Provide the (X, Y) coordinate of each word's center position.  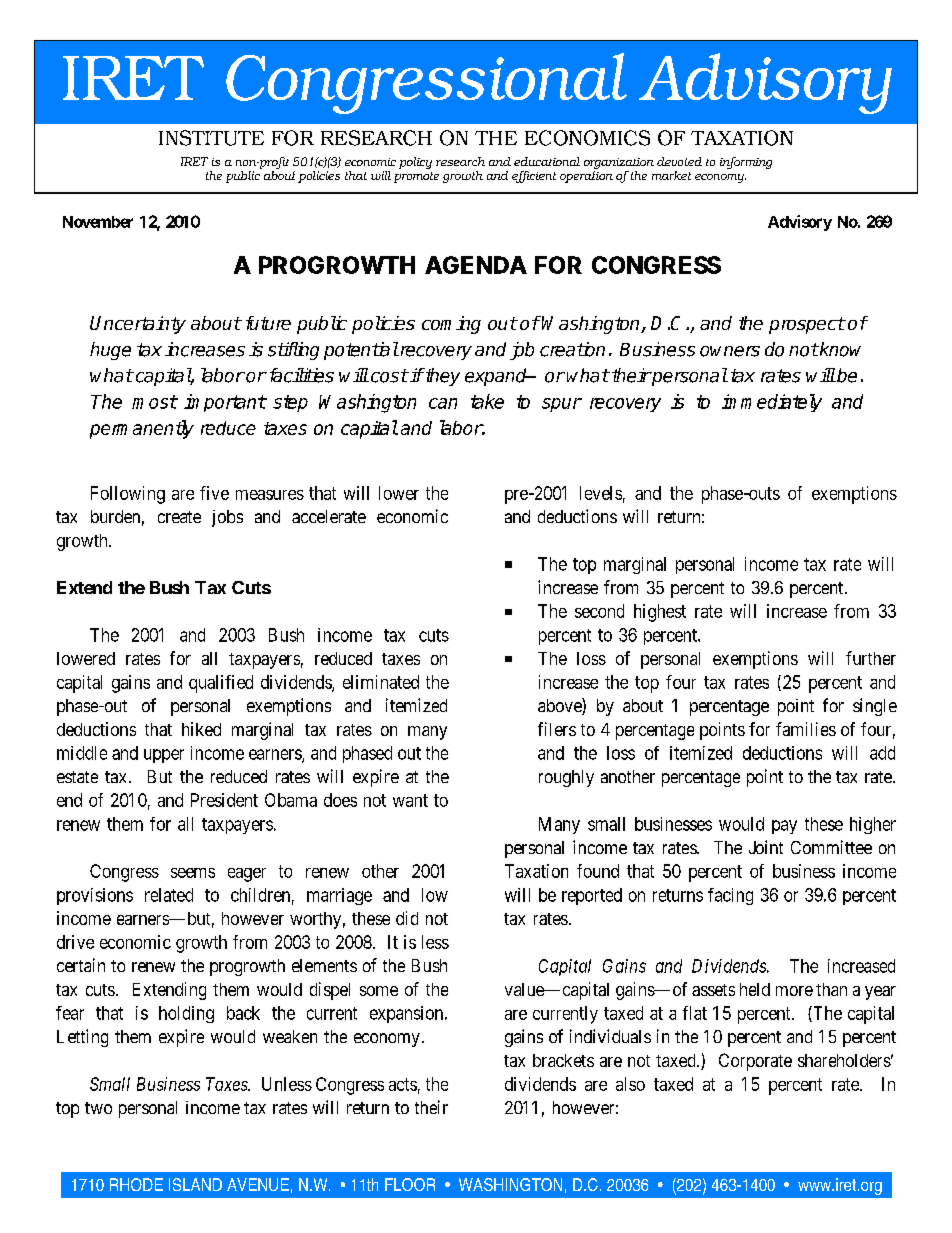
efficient (534, 177)
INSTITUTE (211, 138)
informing (746, 163)
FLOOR (410, 1184)
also (630, 1084)
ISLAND (195, 1184)
